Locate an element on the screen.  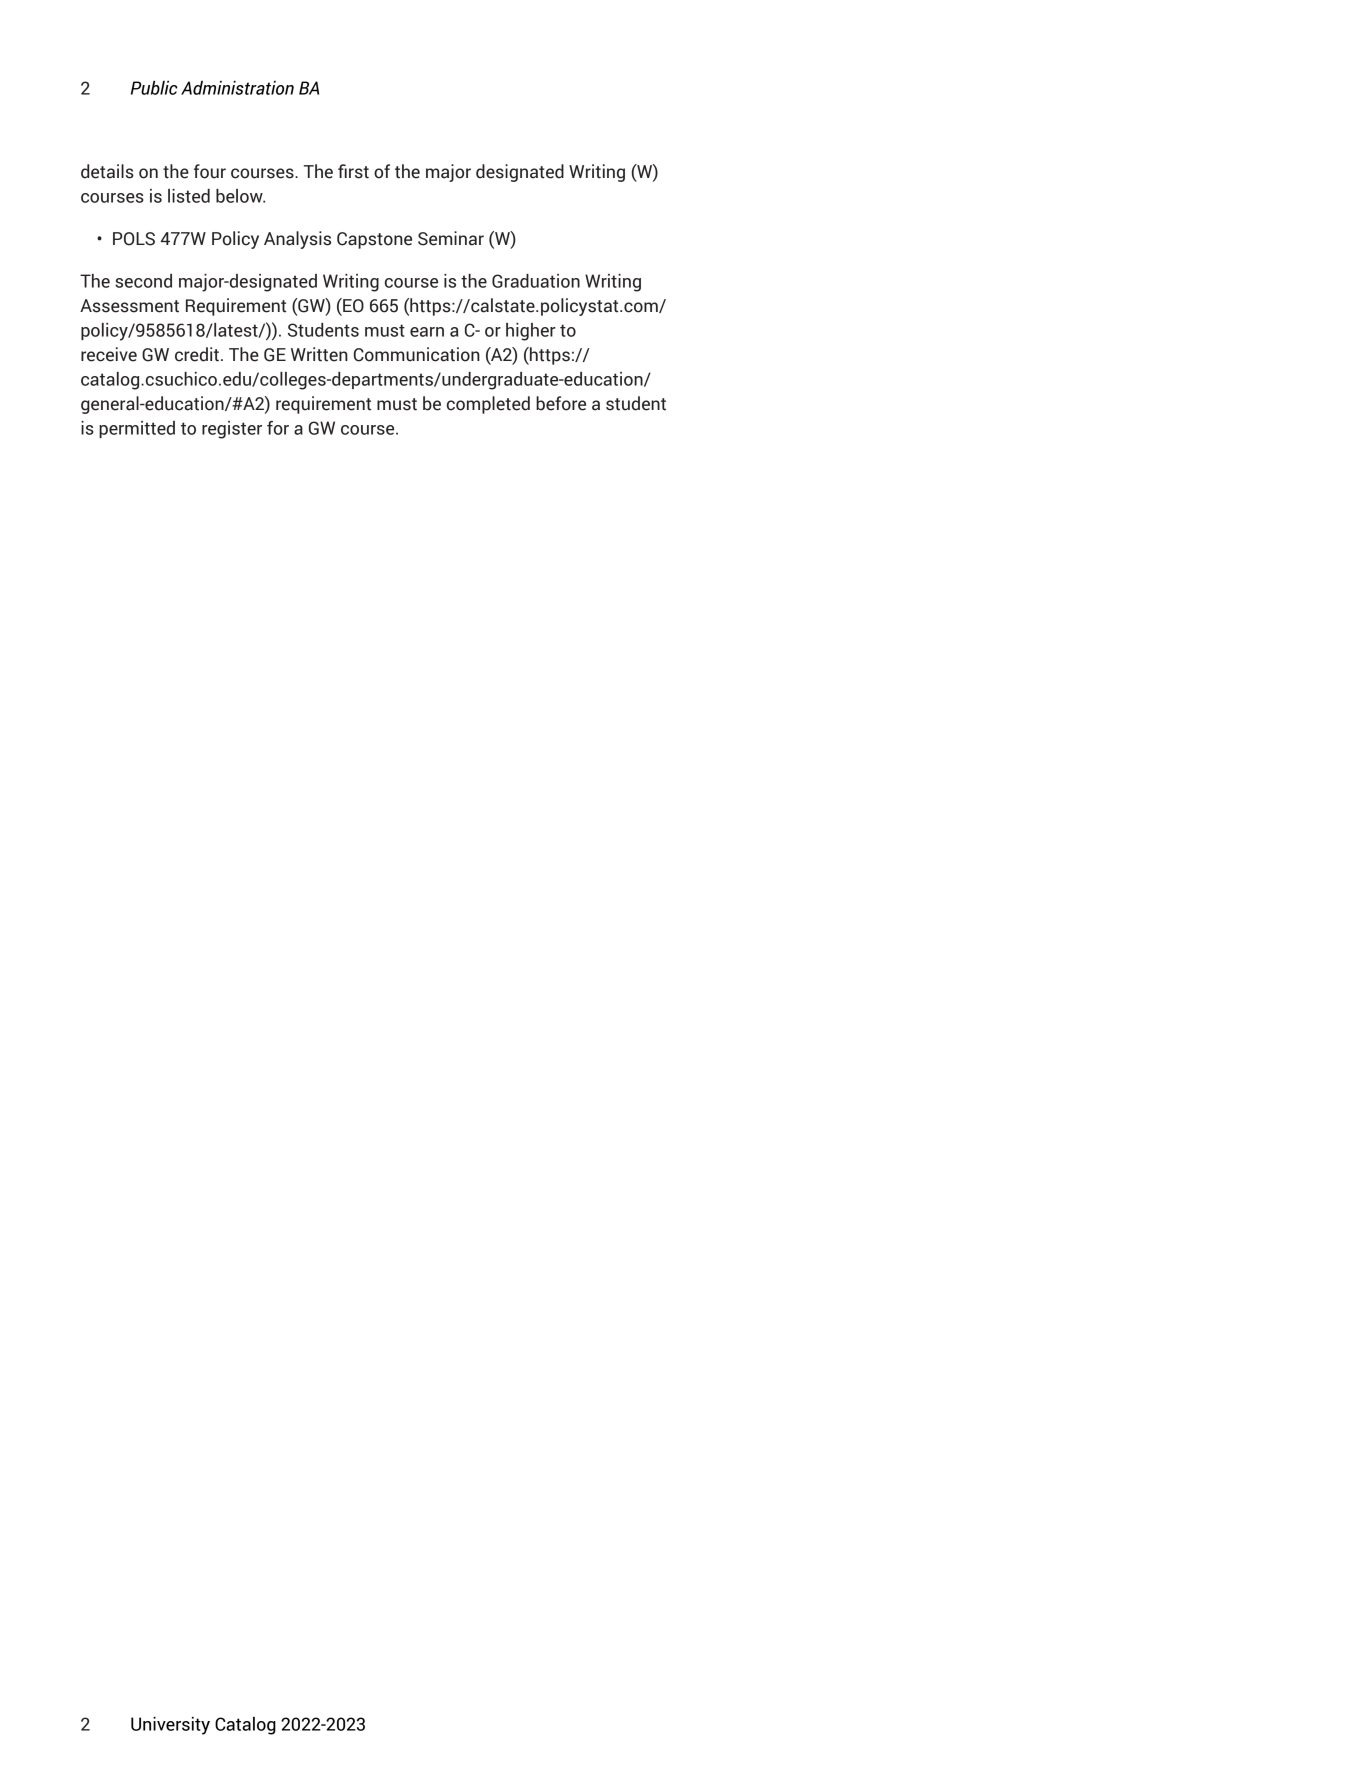
credit is located at coordinates (197, 354).
